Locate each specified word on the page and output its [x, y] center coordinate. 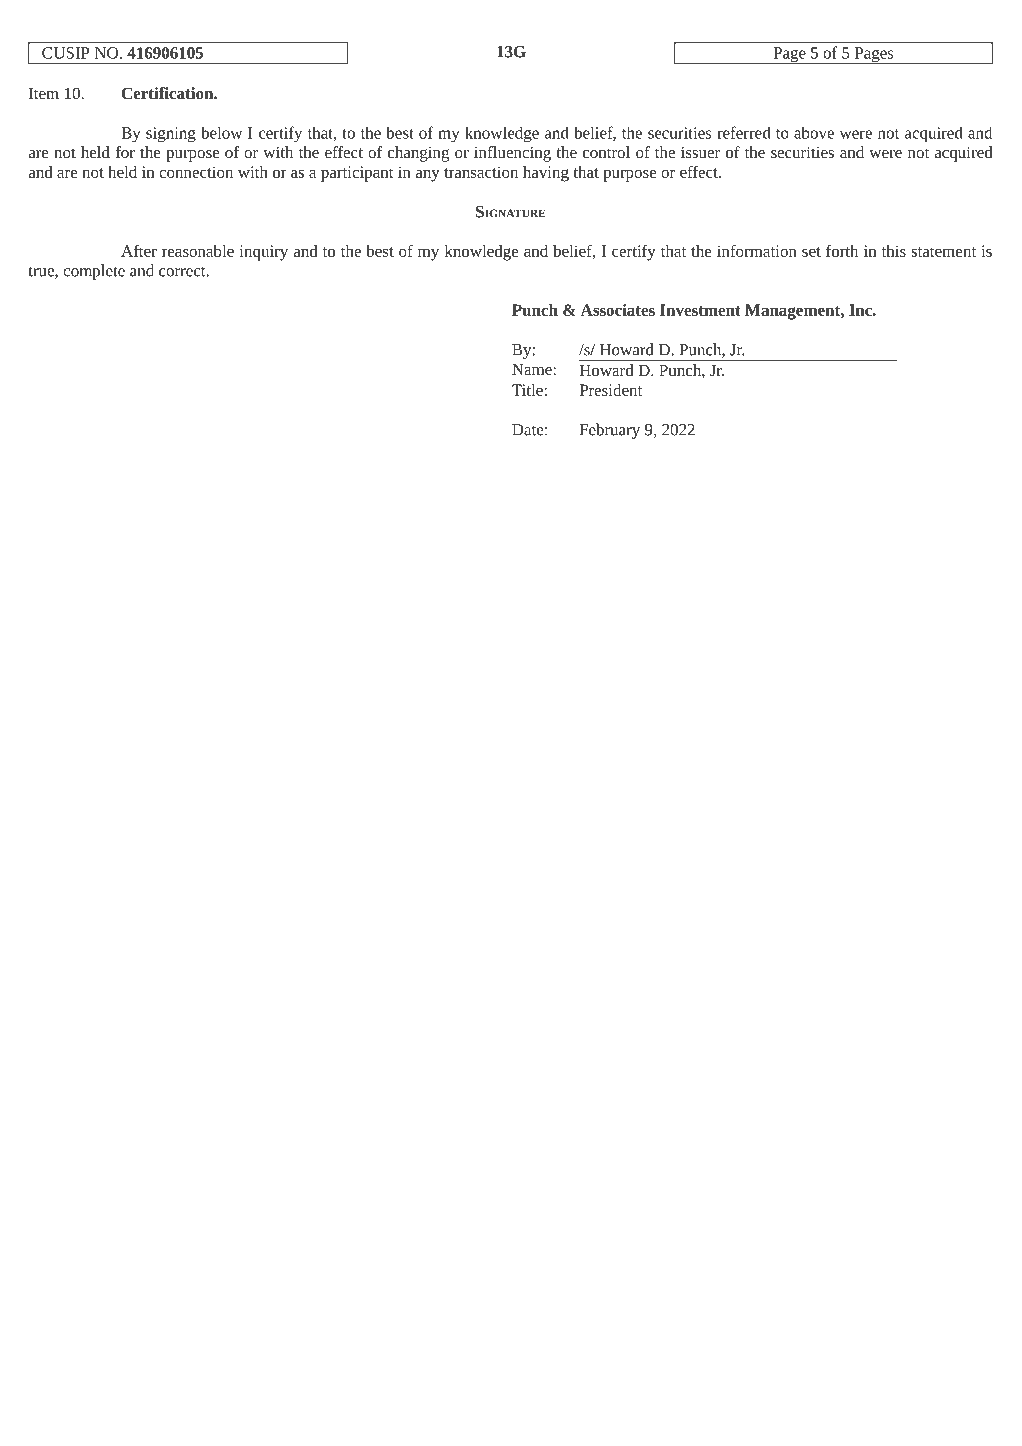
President [610, 390]
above [814, 132]
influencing [512, 154]
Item [44, 93]
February [609, 431]
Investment [700, 310]
